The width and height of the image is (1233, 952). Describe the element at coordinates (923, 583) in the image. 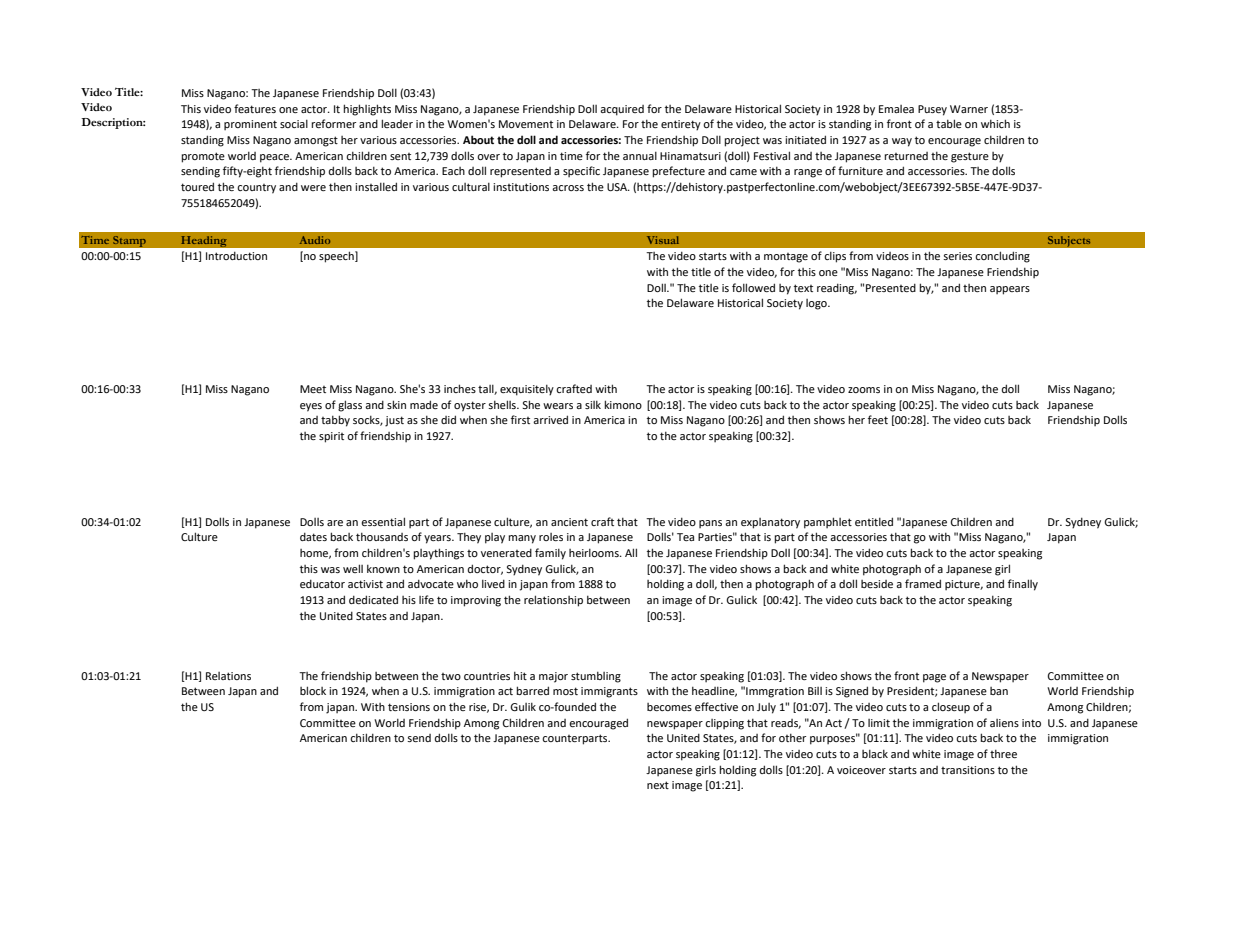

I see `framed` at that location.
